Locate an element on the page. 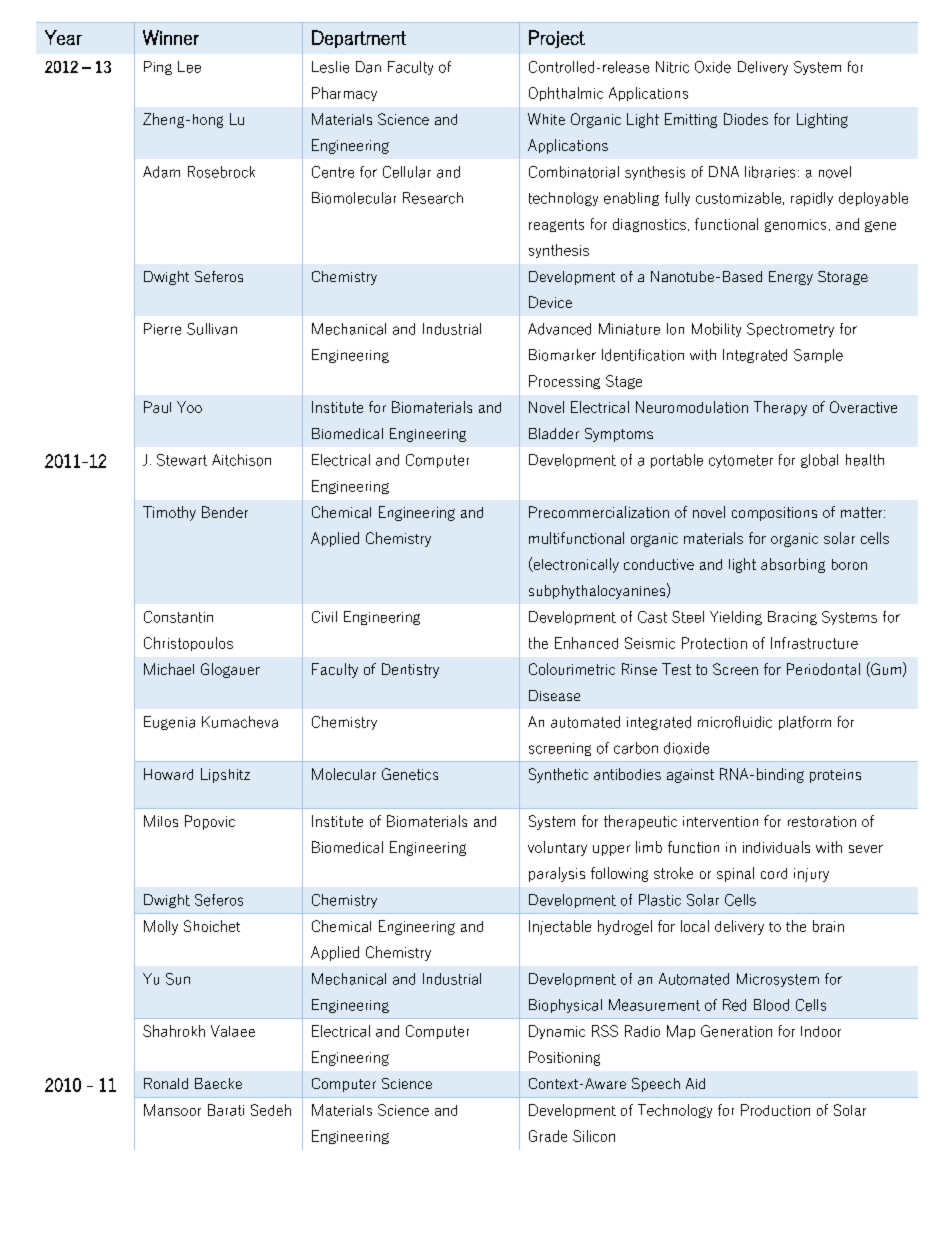 The height and width of the image is (1233, 952). electronically is located at coordinates (575, 565).
